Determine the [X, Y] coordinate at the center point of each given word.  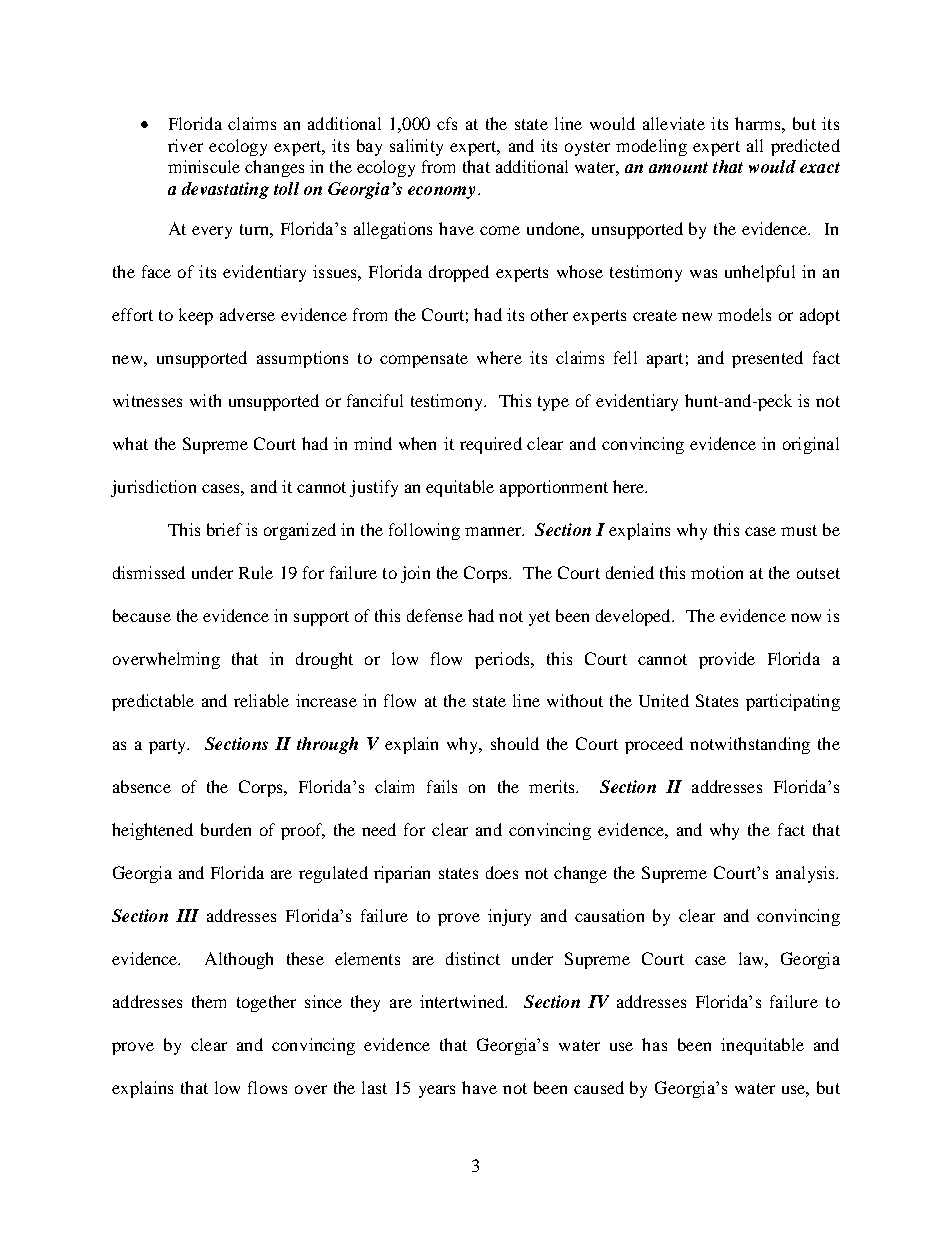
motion [717, 572]
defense [435, 615]
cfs [447, 123]
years [437, 1091]
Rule [256, 572]
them [209, 1001]
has [654, 1044]
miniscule [204, 166]
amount [678, 167]
